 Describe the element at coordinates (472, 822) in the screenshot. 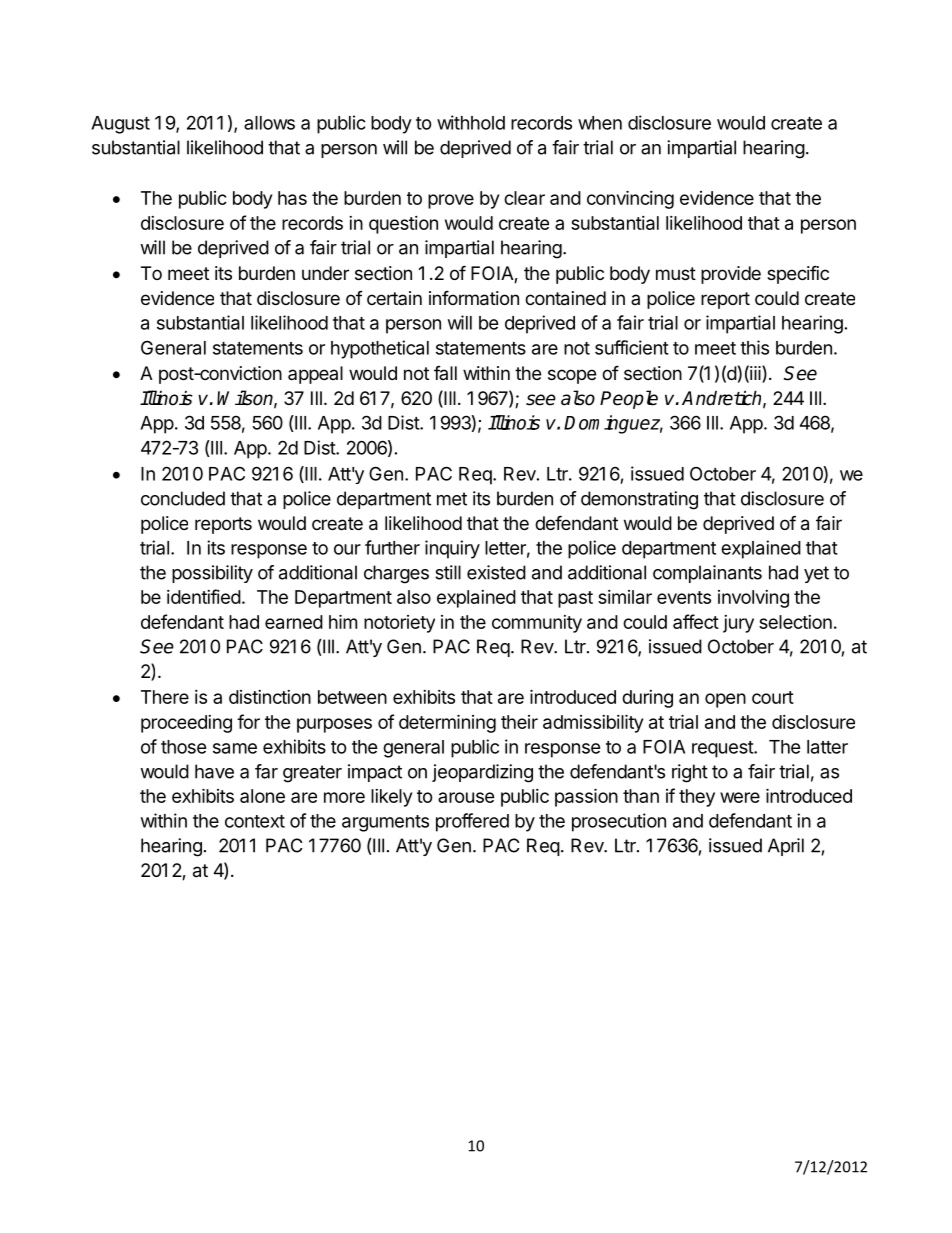

I see `proffered` at that location.
